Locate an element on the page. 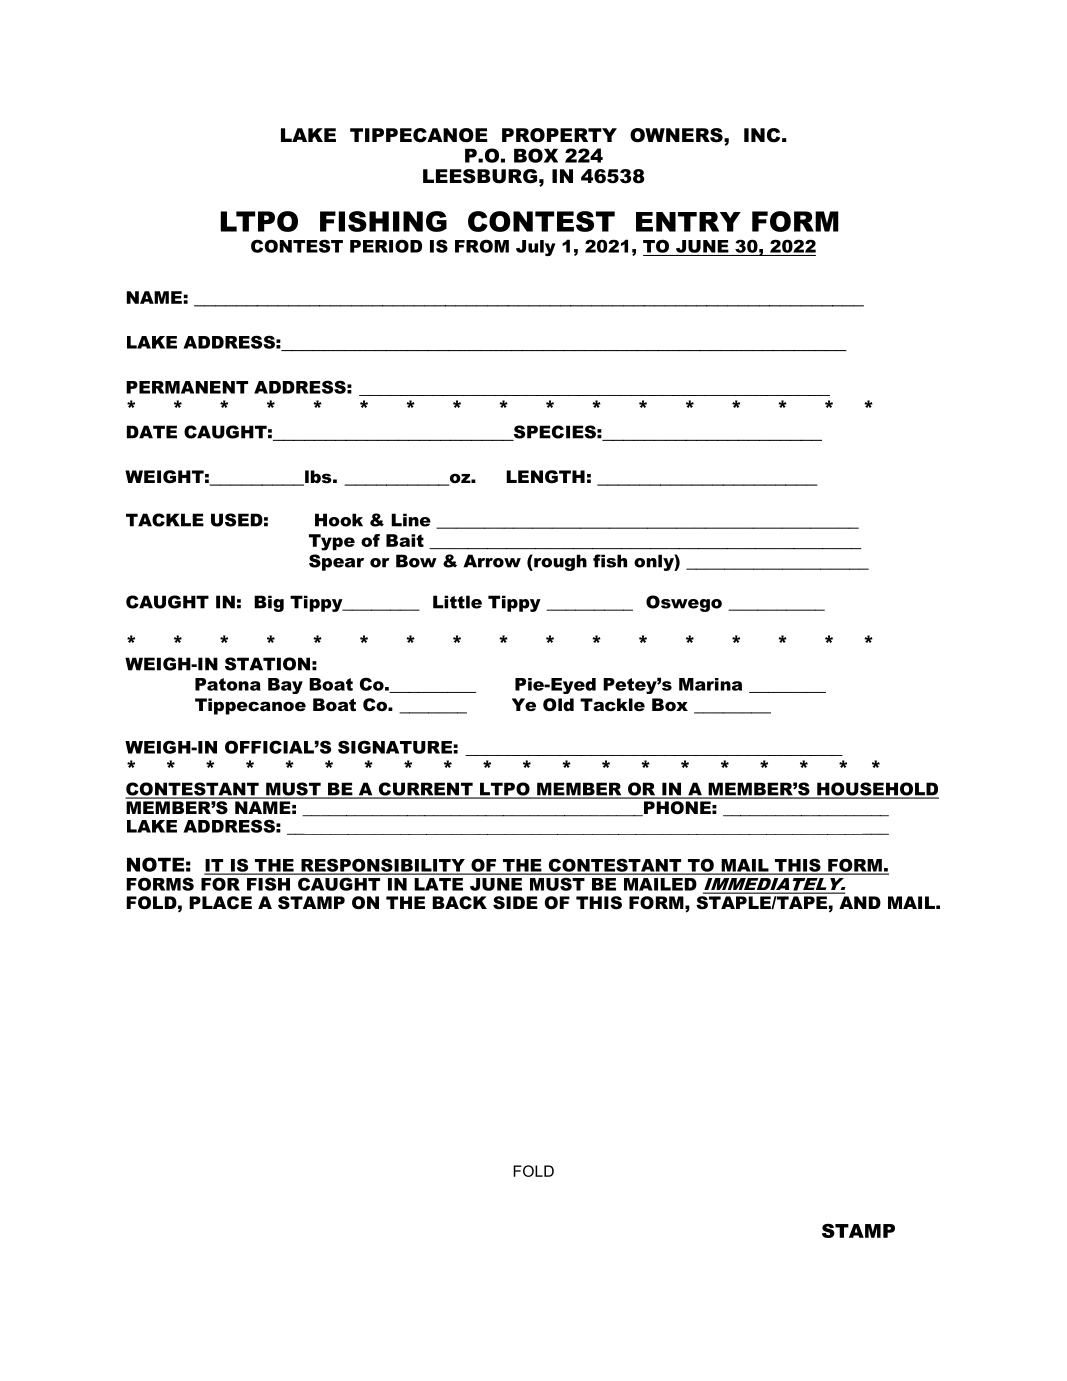 This image has height=1381, width=1067. PLACE is located at coordinates (220, 903).
